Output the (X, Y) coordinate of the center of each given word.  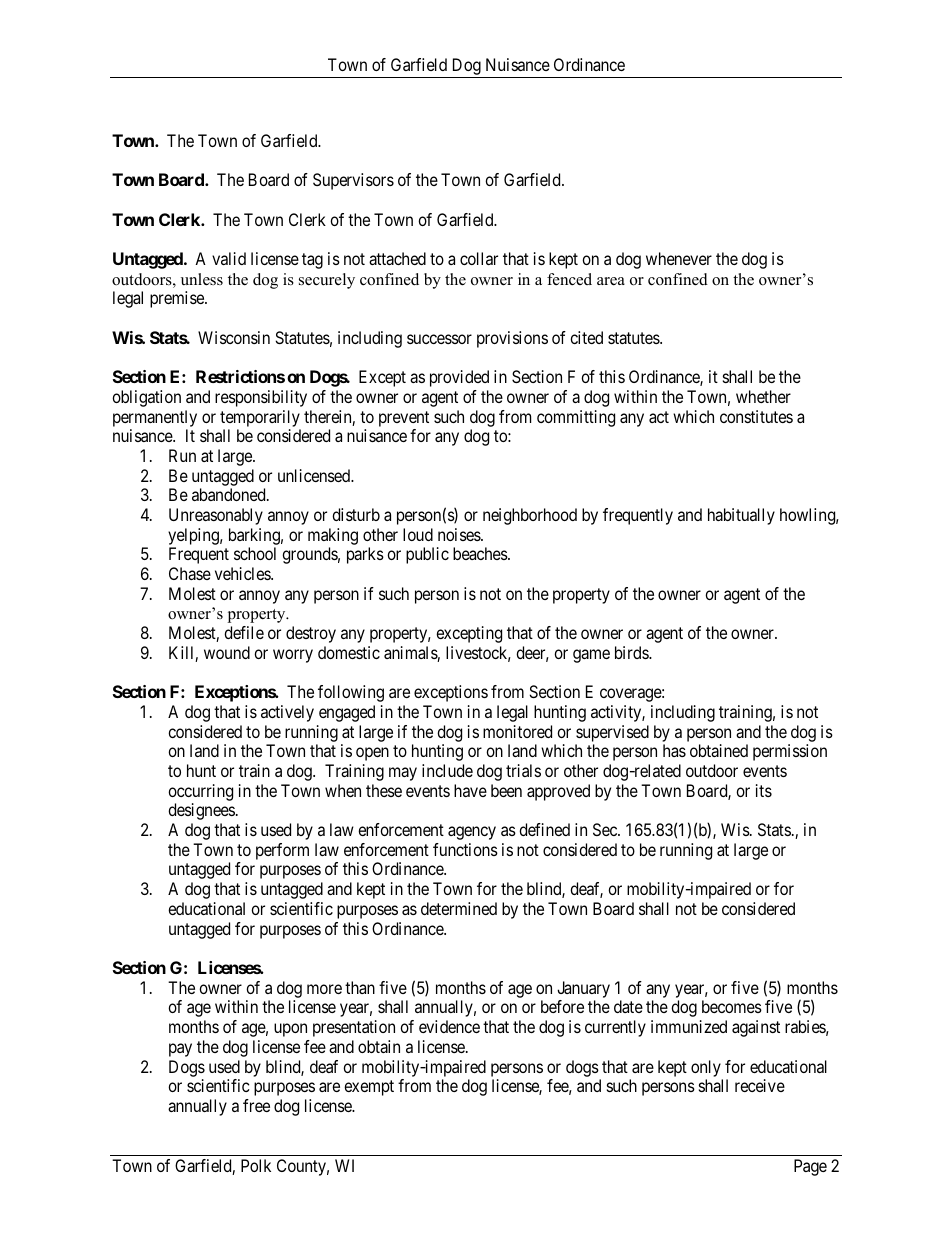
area (611, 281)
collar (479, 258)
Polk (256, 1165)
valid (229, 258)
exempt (369, 1088)
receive (760, 1085)
